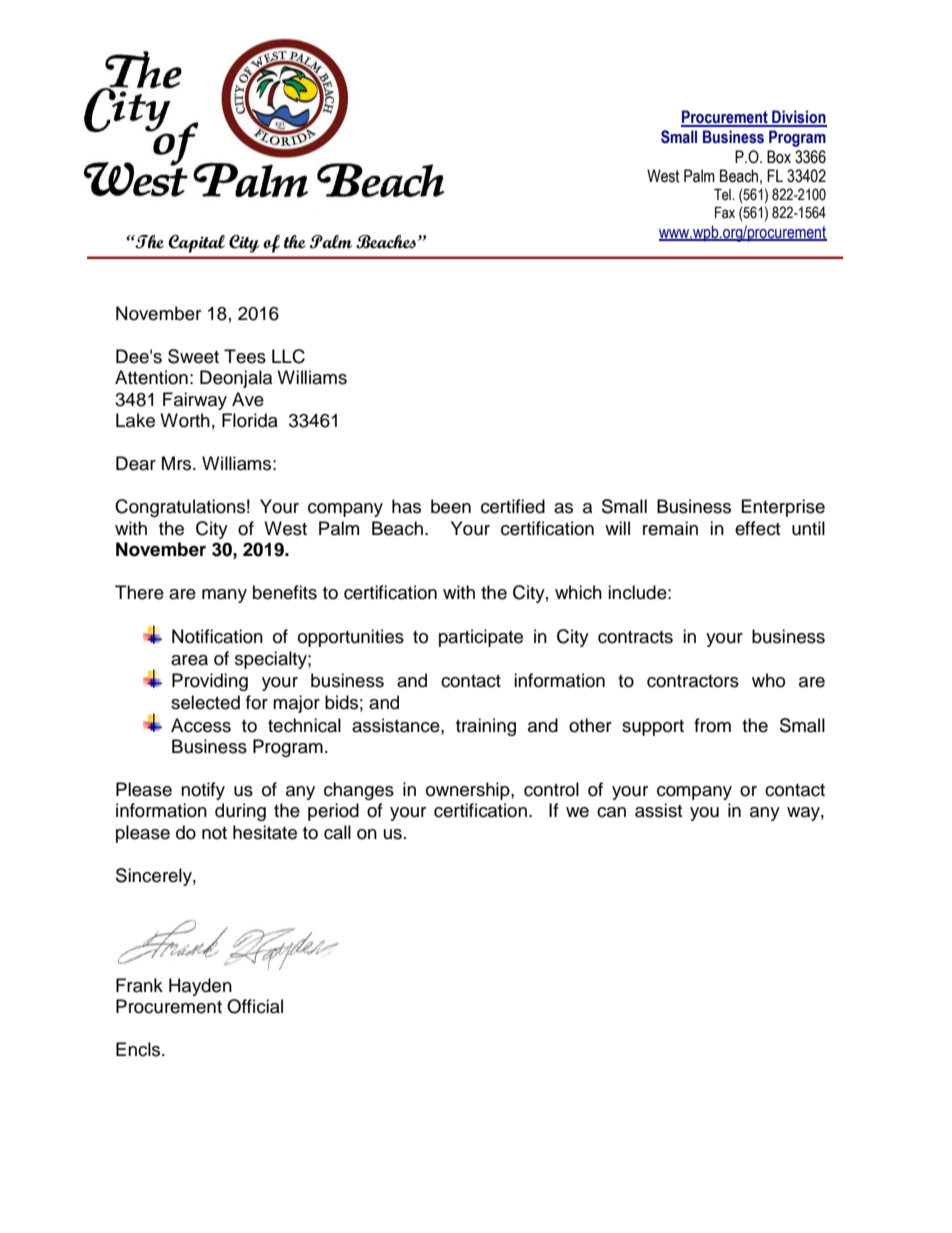  Describe the element at coordinates (185, 420) in the screenshot. I see `Worth` at that location.
